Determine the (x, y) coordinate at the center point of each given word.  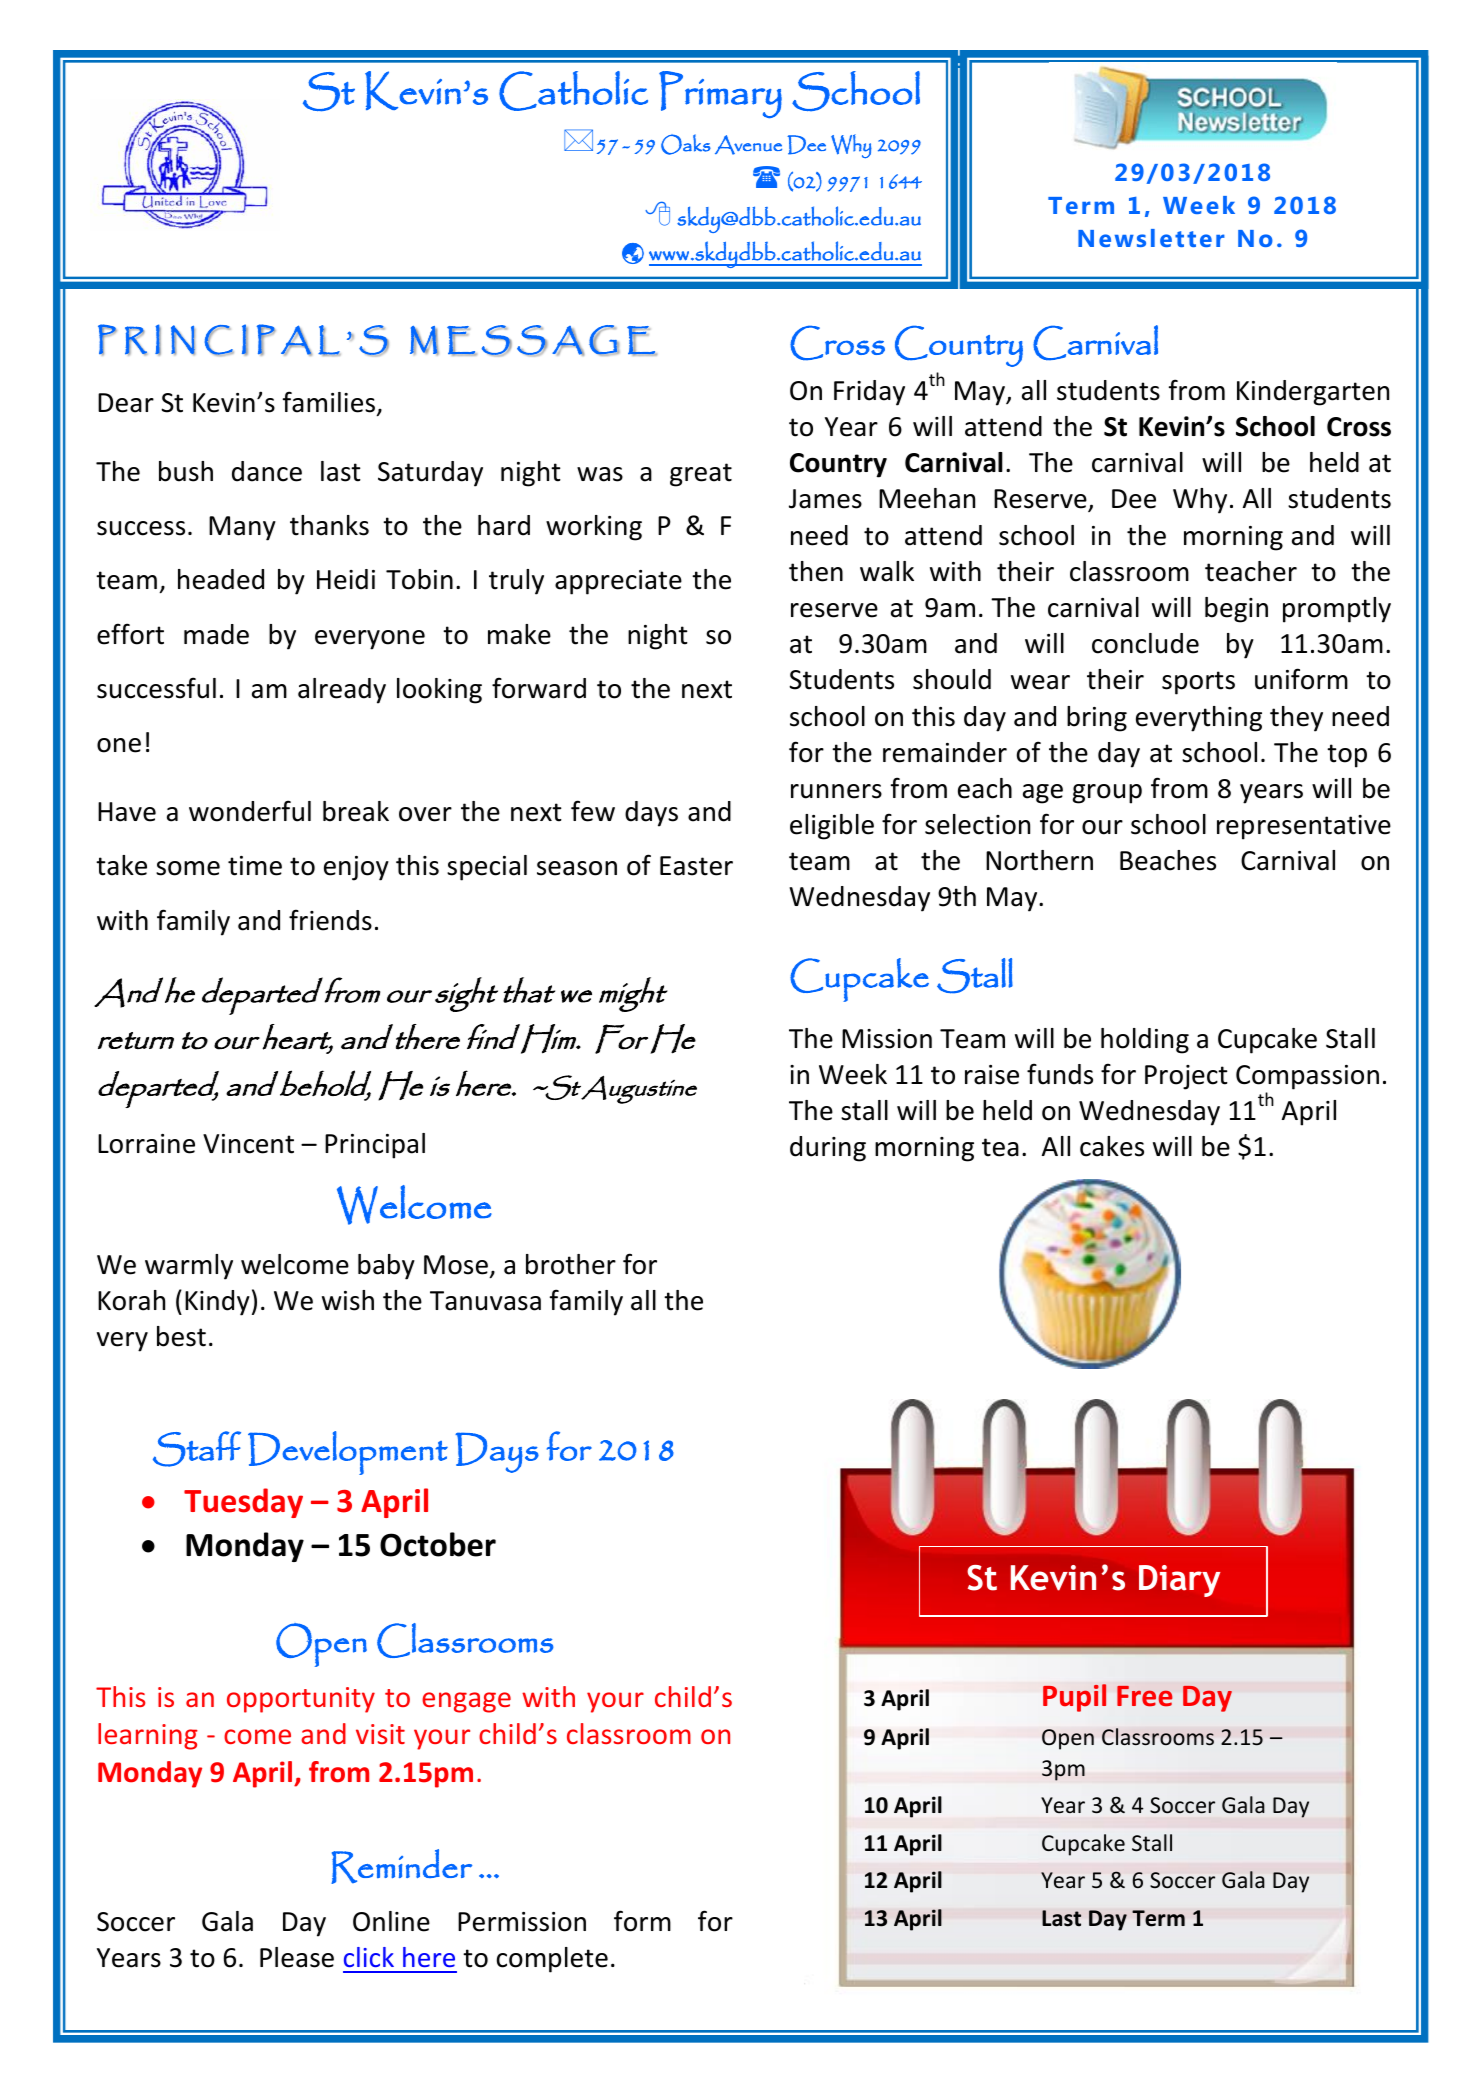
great (701, 475)
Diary (1179, 1581)
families (329, 402)
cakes (1112, 1146)
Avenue (748, 145)
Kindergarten (1313, 393)
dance (267, 471)
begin (1236, 610)
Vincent (248, 1144)
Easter (696, 866)
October (438, 1544)
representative (1304, 827)
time (255, 866)
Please (297, 1957)
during (828, 1149)
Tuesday (243, 1503)
